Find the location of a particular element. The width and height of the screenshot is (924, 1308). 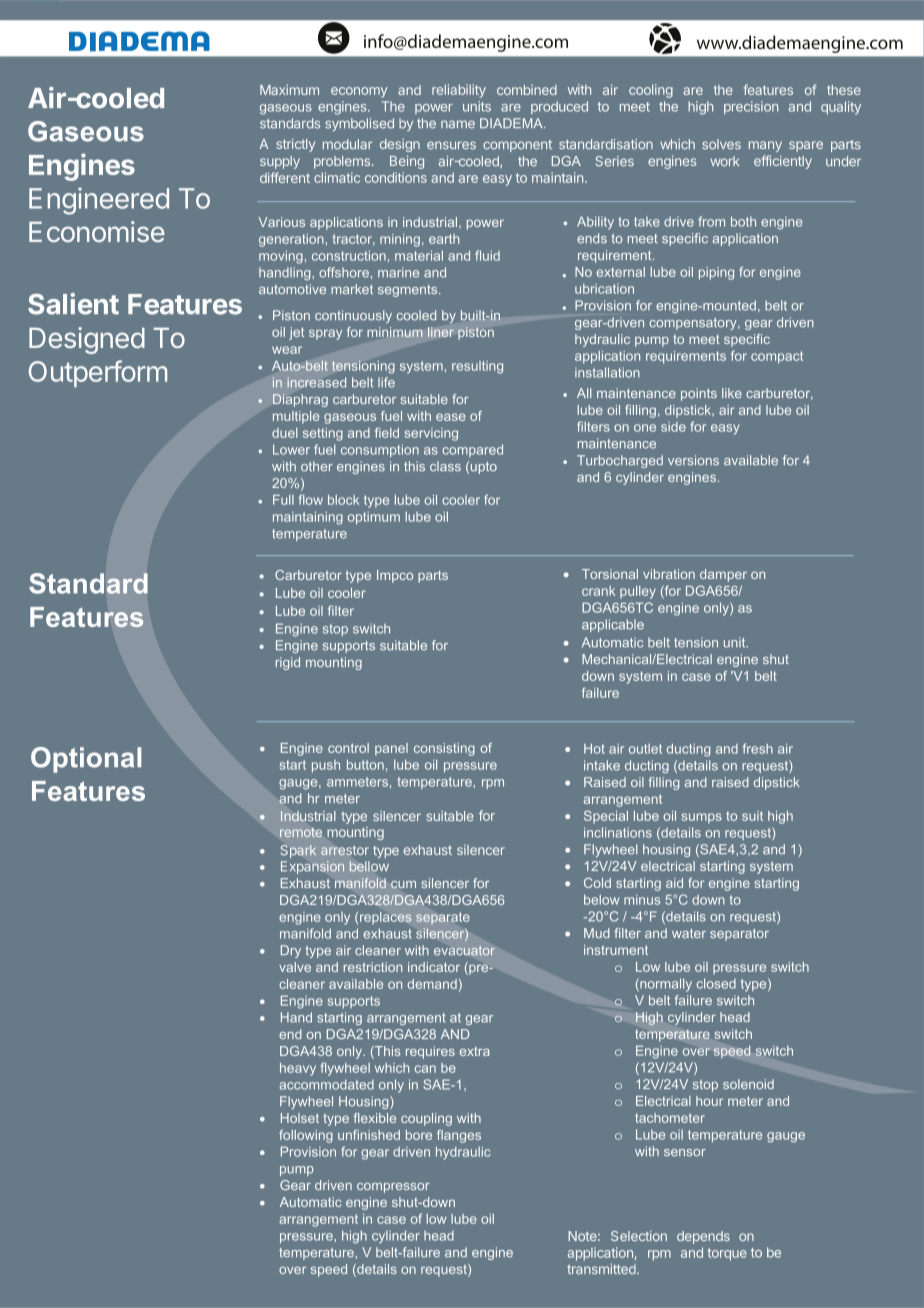

Full is located at coordinates (283, 500).
